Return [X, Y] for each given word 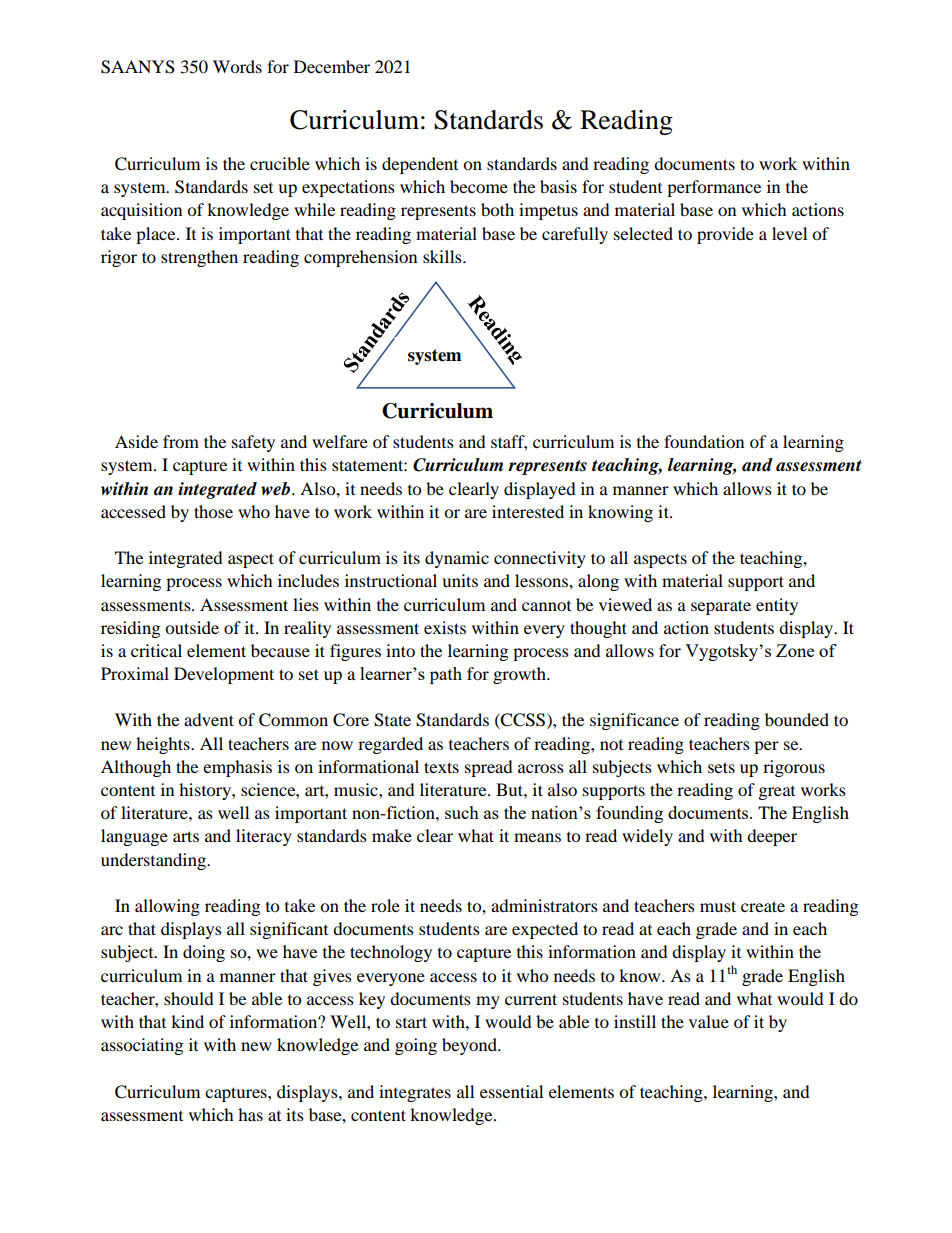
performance [714, 188]
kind [187, 1021]
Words [237, 66]
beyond [471, 1046]
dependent [420, 165]
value [709, 1021]
